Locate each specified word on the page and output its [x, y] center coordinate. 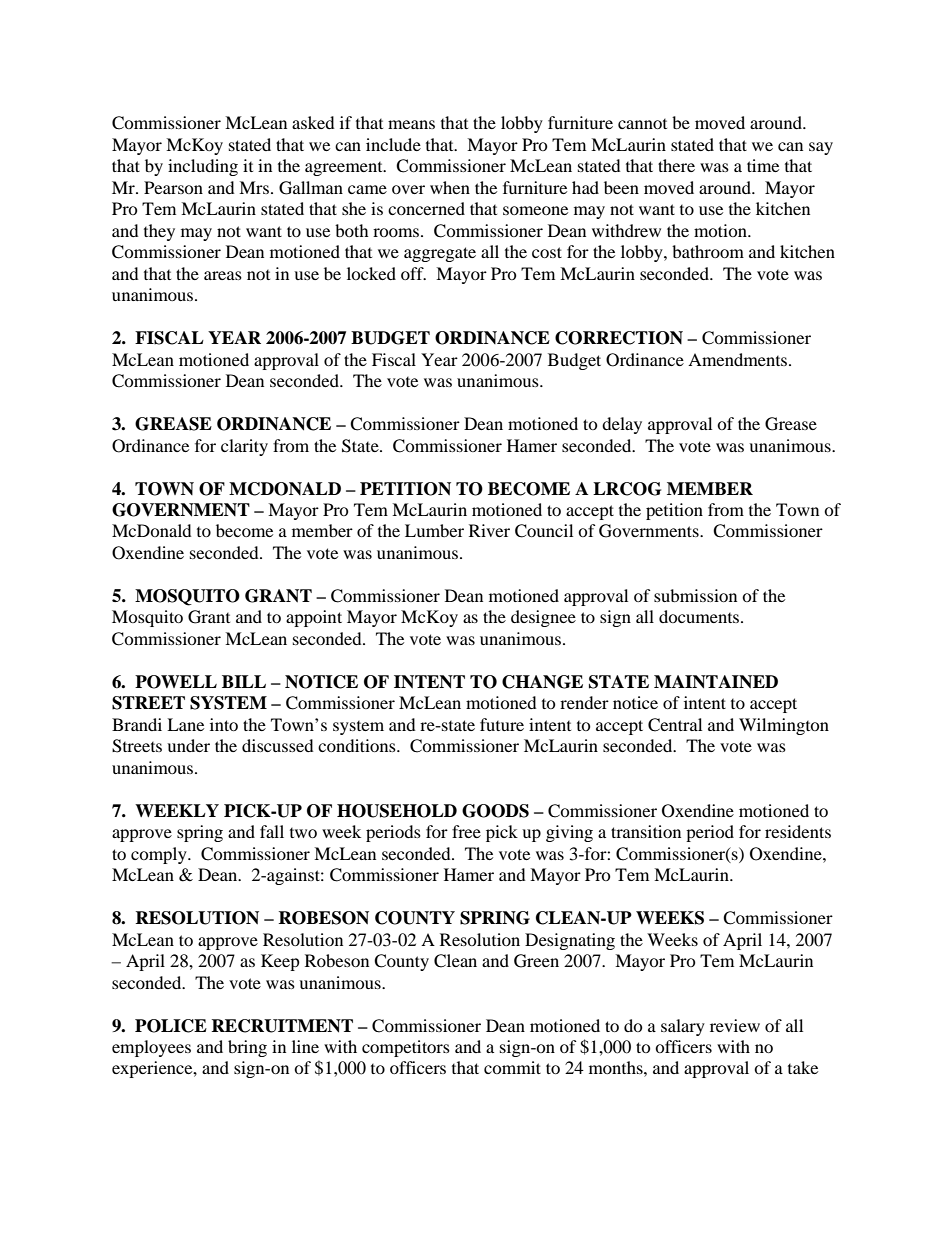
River [489, 530]
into [224, 724]
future [502, 724]
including [203, 167]
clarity [244, 447]
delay [622, 425]
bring [247, 1048]
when [450, 187]
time [763, 165]
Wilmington [784, 726]
